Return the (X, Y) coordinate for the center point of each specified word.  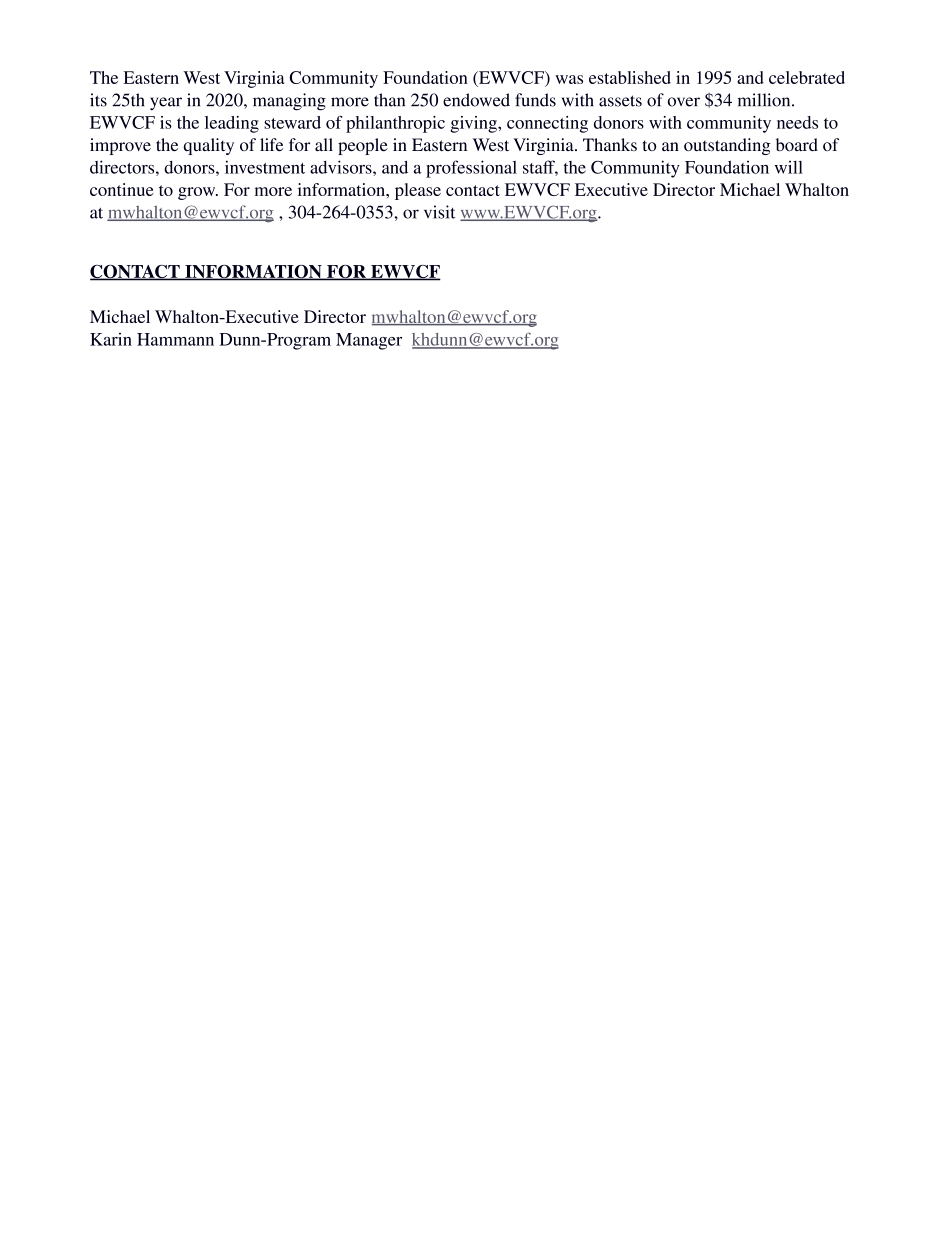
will (789, 167)
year (166, 104)
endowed (476, 100)
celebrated (807, 77)
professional (471, 169)
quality (208, 146)
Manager (369, 341)
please (418, 191)
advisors (342, 167)
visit (439, 212)
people (363, 146)
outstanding (727, 146)
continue (122, 189)
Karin (111, 339)
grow (198, 193)
